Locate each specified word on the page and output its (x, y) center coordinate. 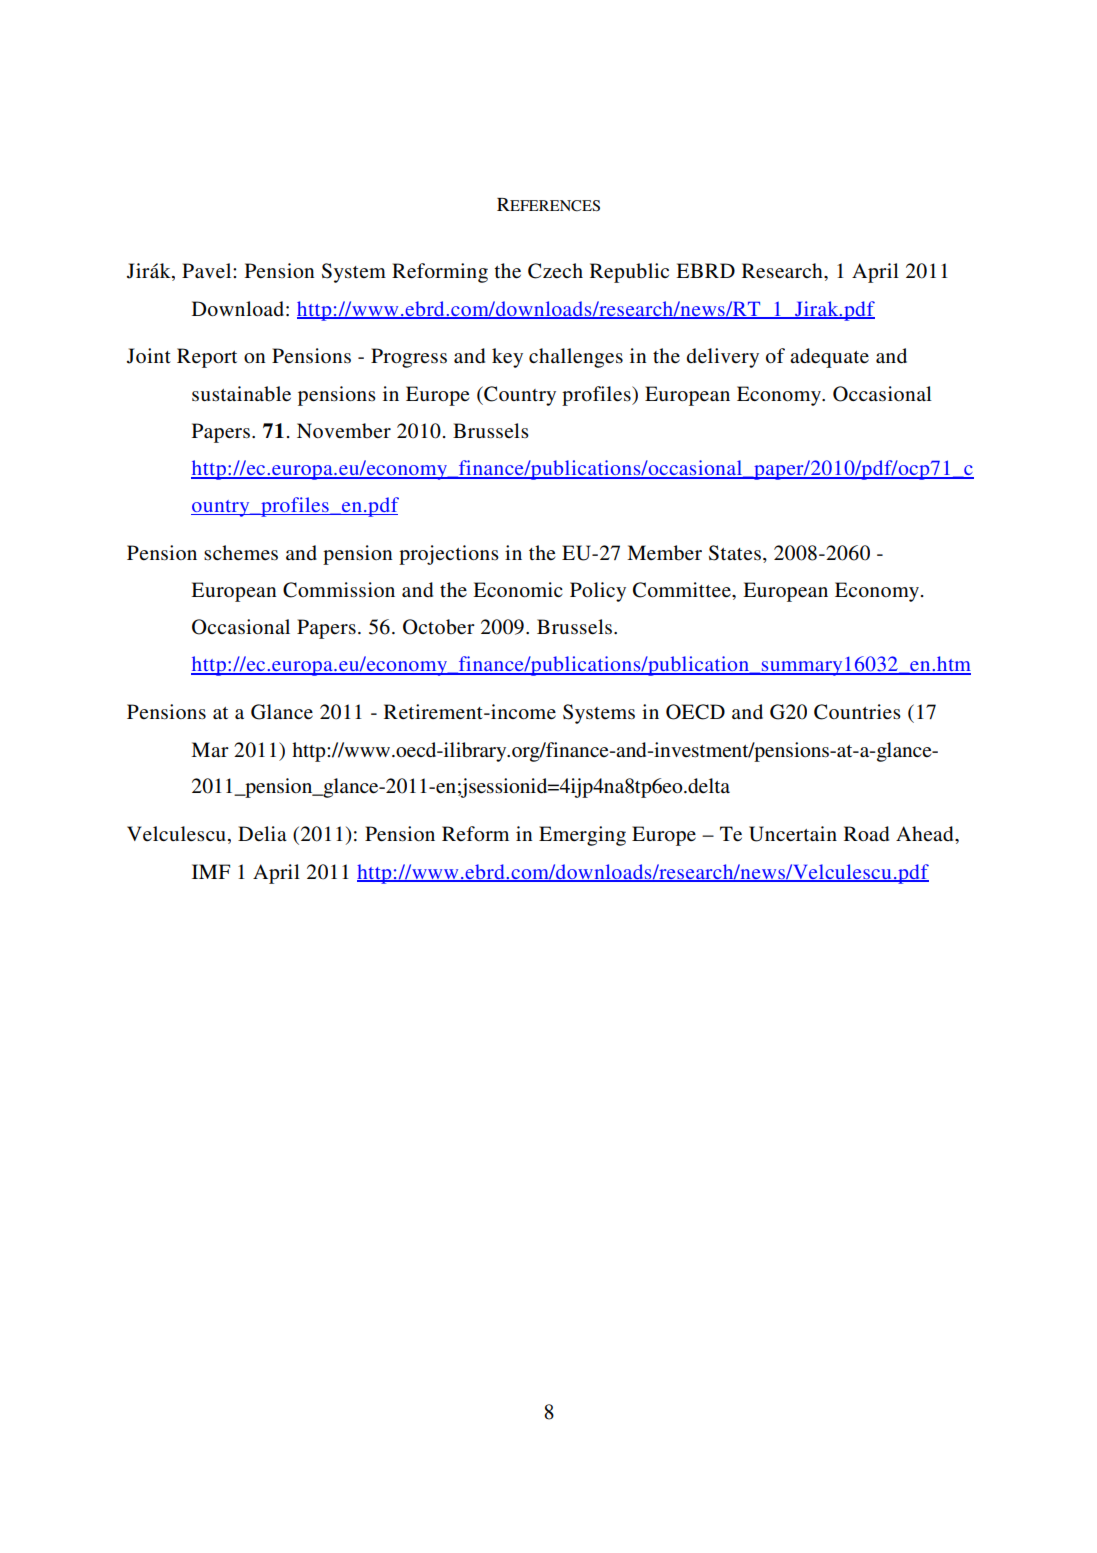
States (735, 553)
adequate (829, 358)
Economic (518, 590)
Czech (555, 271)
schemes (241, 553)
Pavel (208, 270)
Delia (262, 834)
